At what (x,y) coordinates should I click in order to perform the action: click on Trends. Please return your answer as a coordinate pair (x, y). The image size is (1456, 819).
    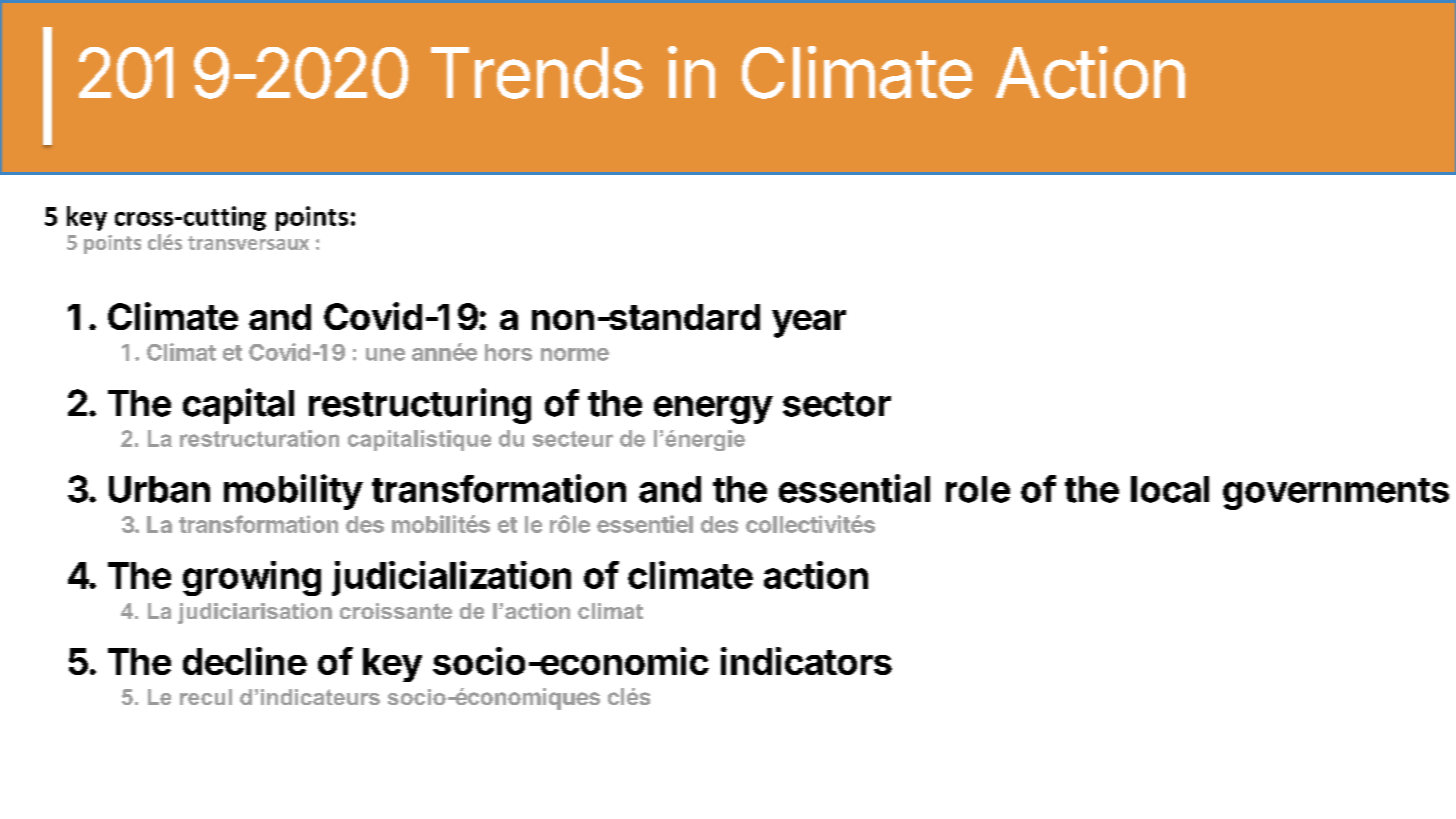
    Looking at the image, I should click on (537, 73).
